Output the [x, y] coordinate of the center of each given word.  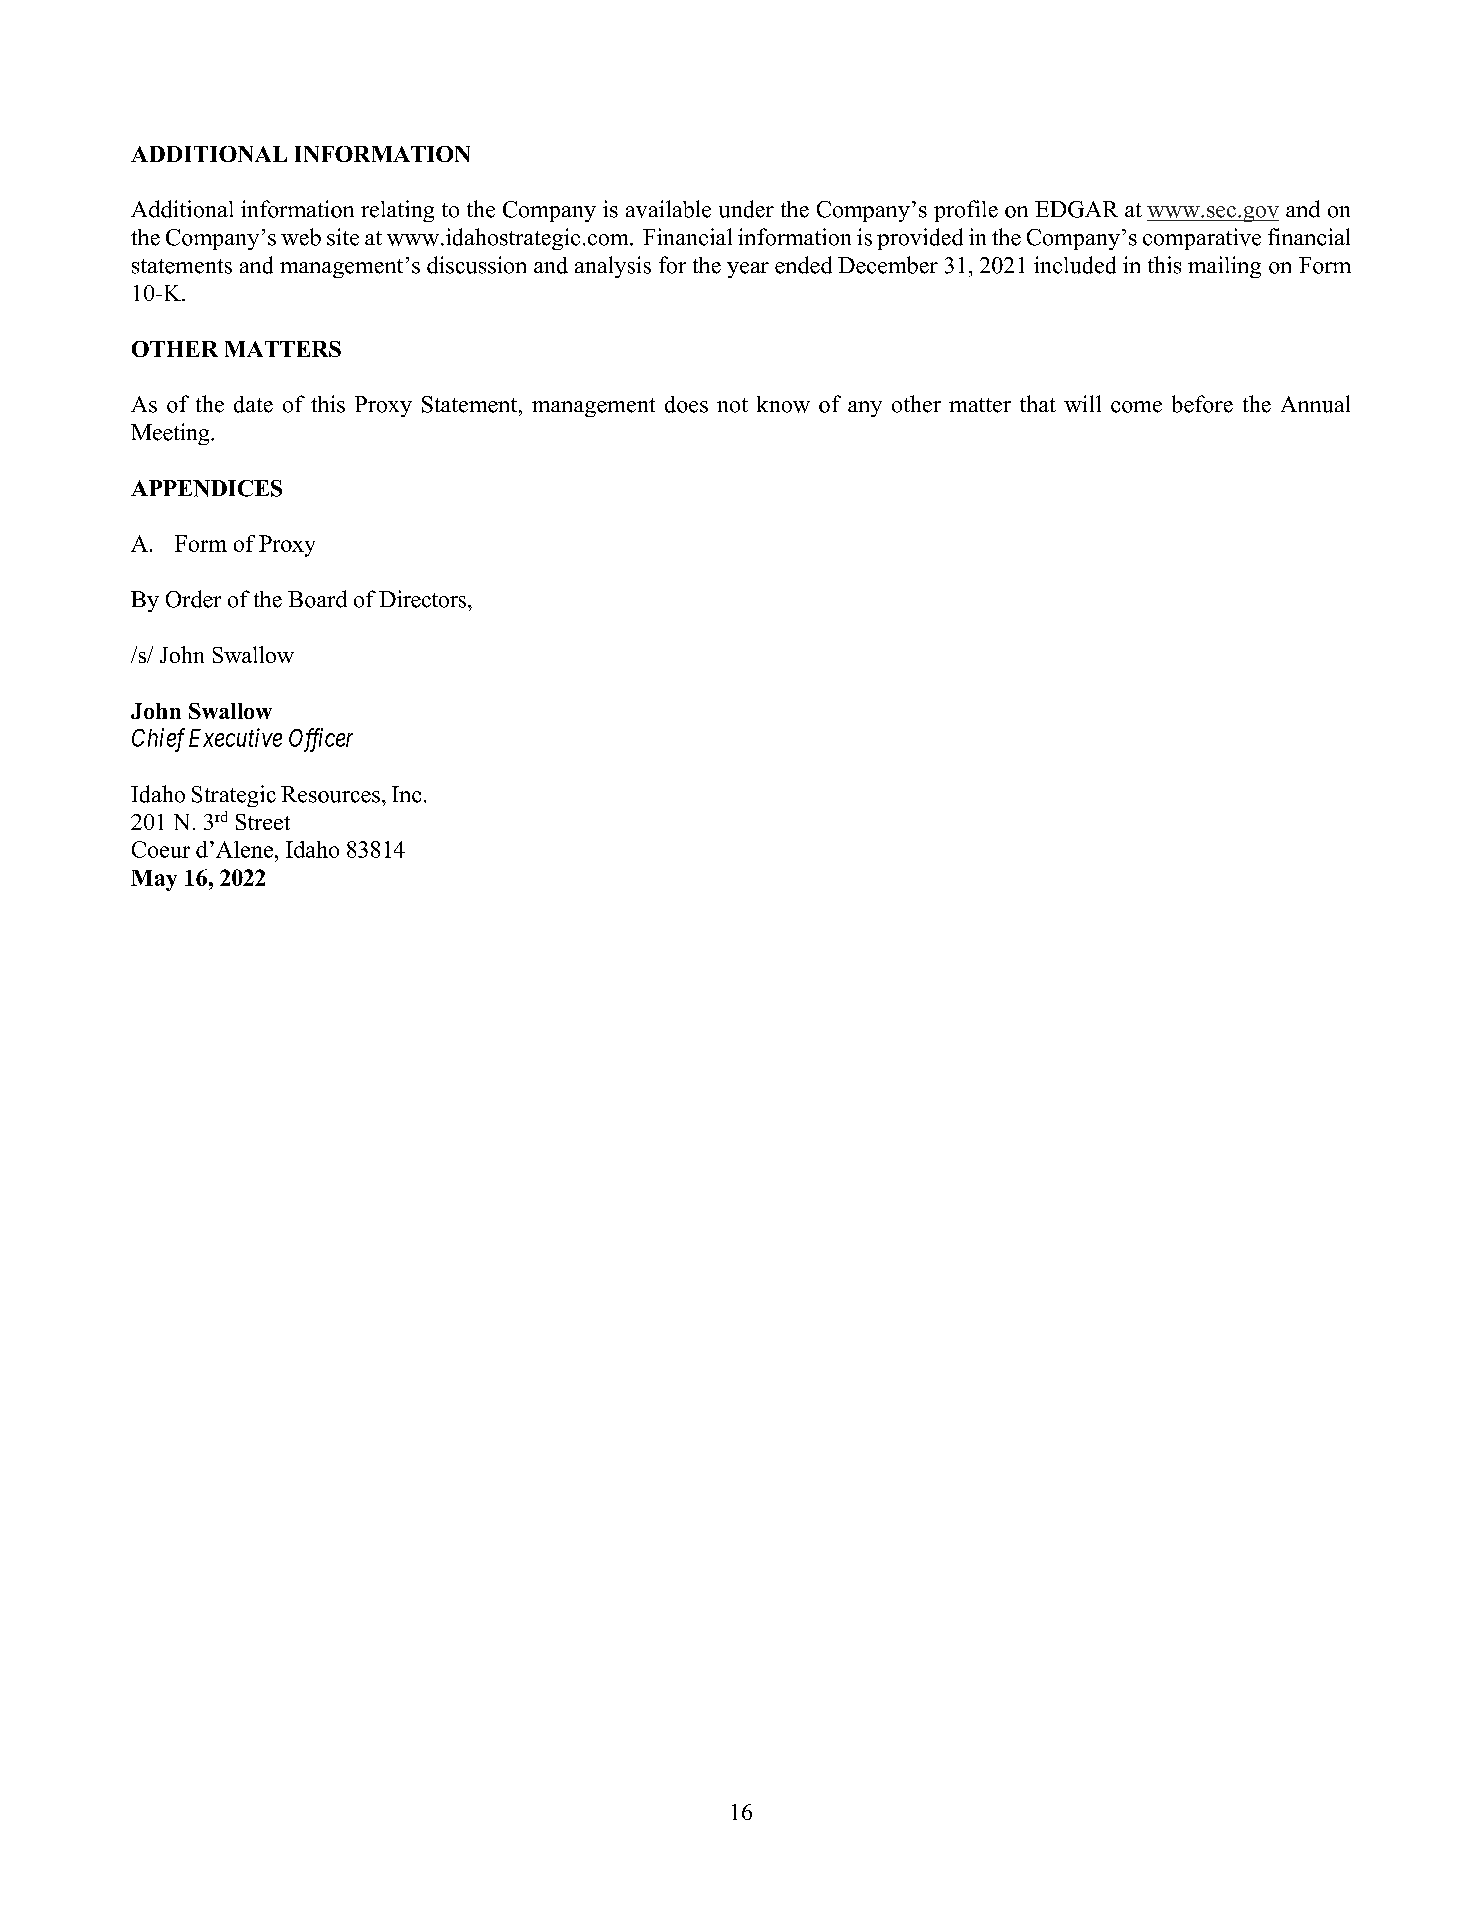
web [301, 237]
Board [317, 599]
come [1136, 407]
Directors [424, 599]
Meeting [171, 434]
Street [263, 822]
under [746, 209]
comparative [1202, 239]
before [1202, 404]
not [732, 405]
